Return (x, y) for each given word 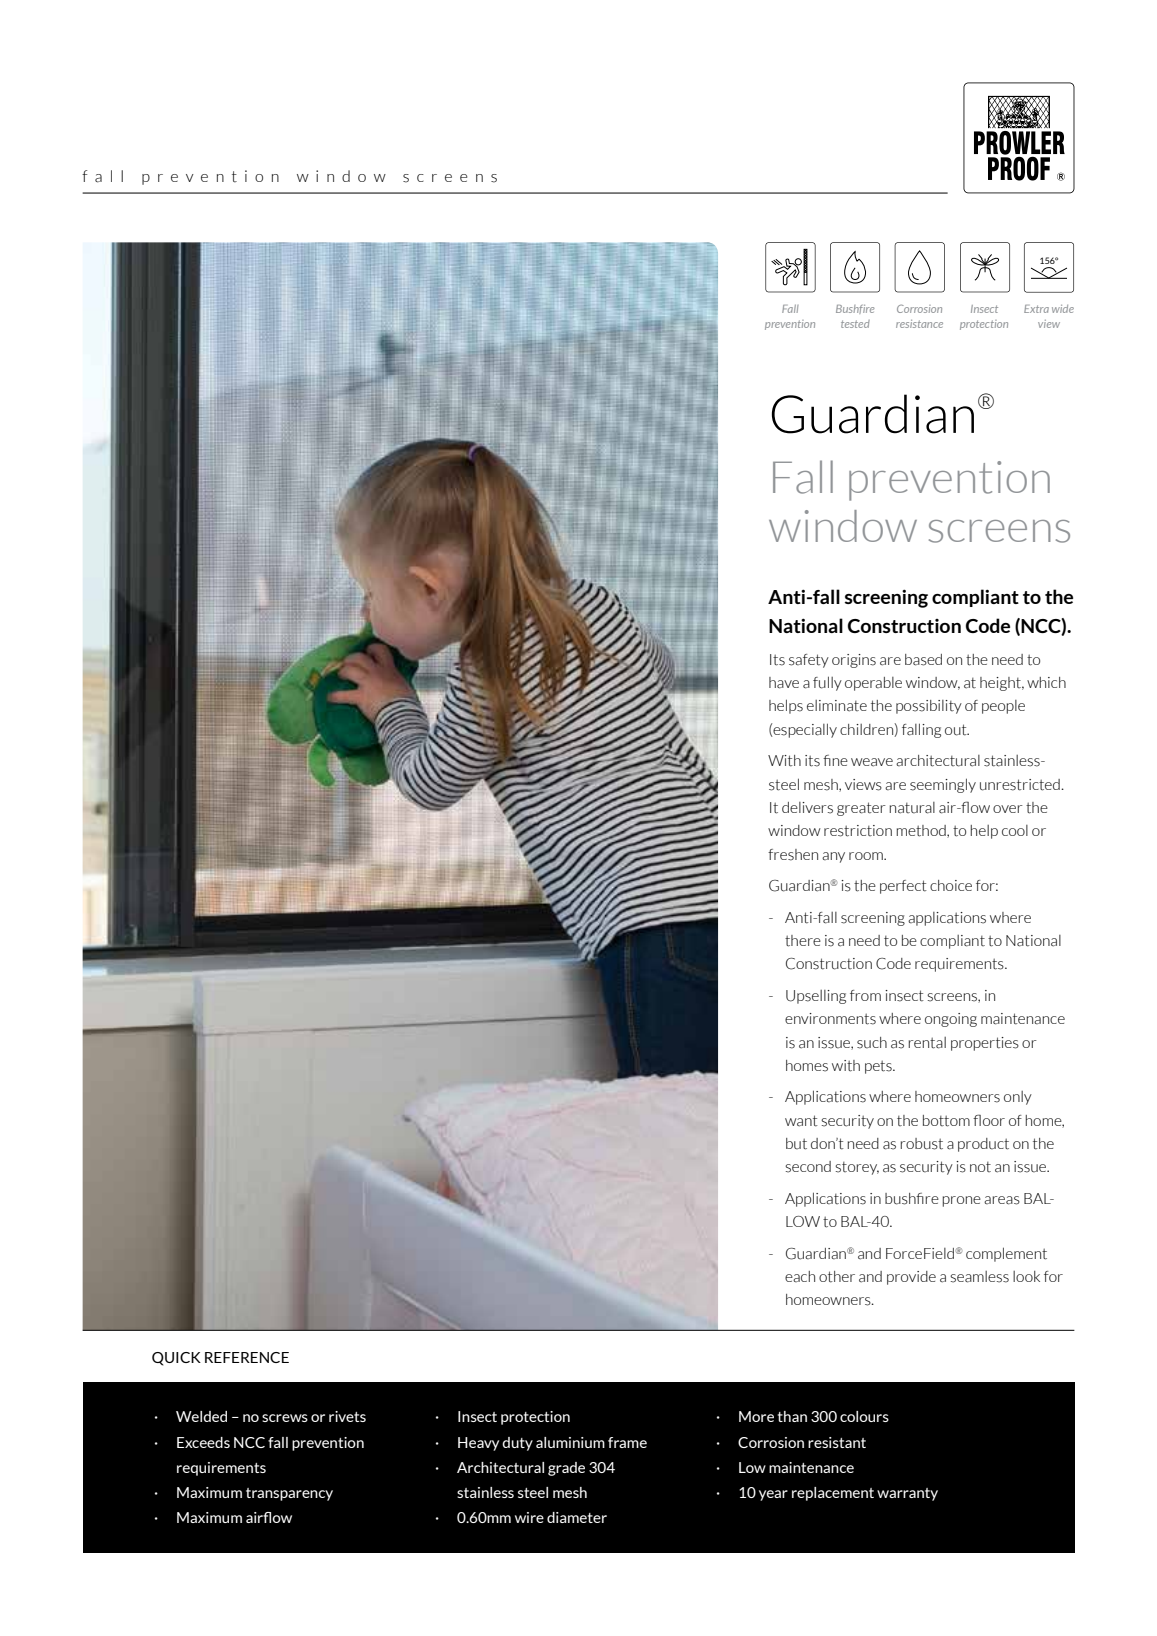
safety (809, 661)
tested (855, 324)
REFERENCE (247, 1357)
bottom (946, 1121)
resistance (919, 324)
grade (566, 1469)
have (784, 683)
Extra (1036, 309)
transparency (289, 1494)
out (957, 730)
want (801, 1121)
